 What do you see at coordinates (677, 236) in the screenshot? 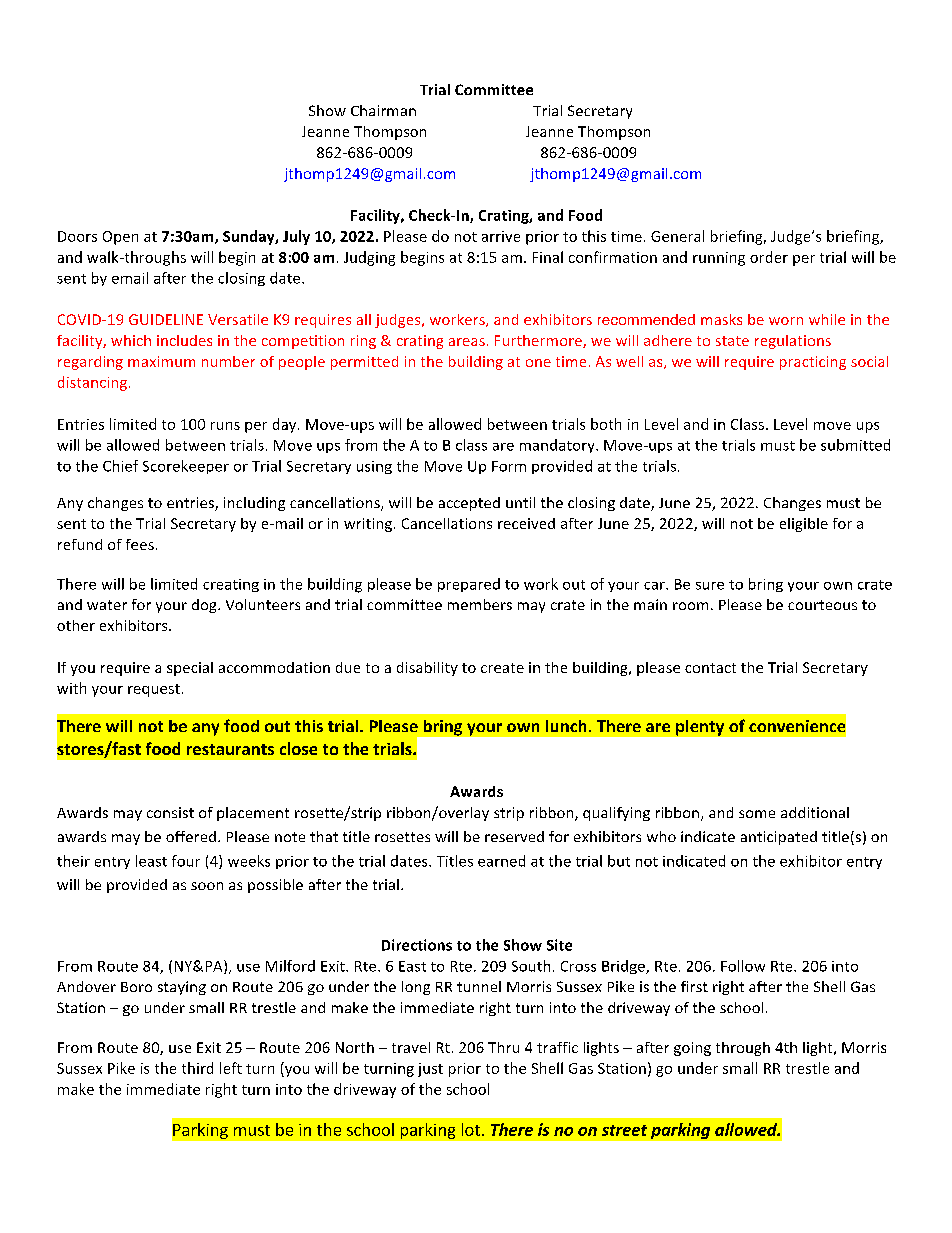
I see `General` at bounding box center [677, 236].
